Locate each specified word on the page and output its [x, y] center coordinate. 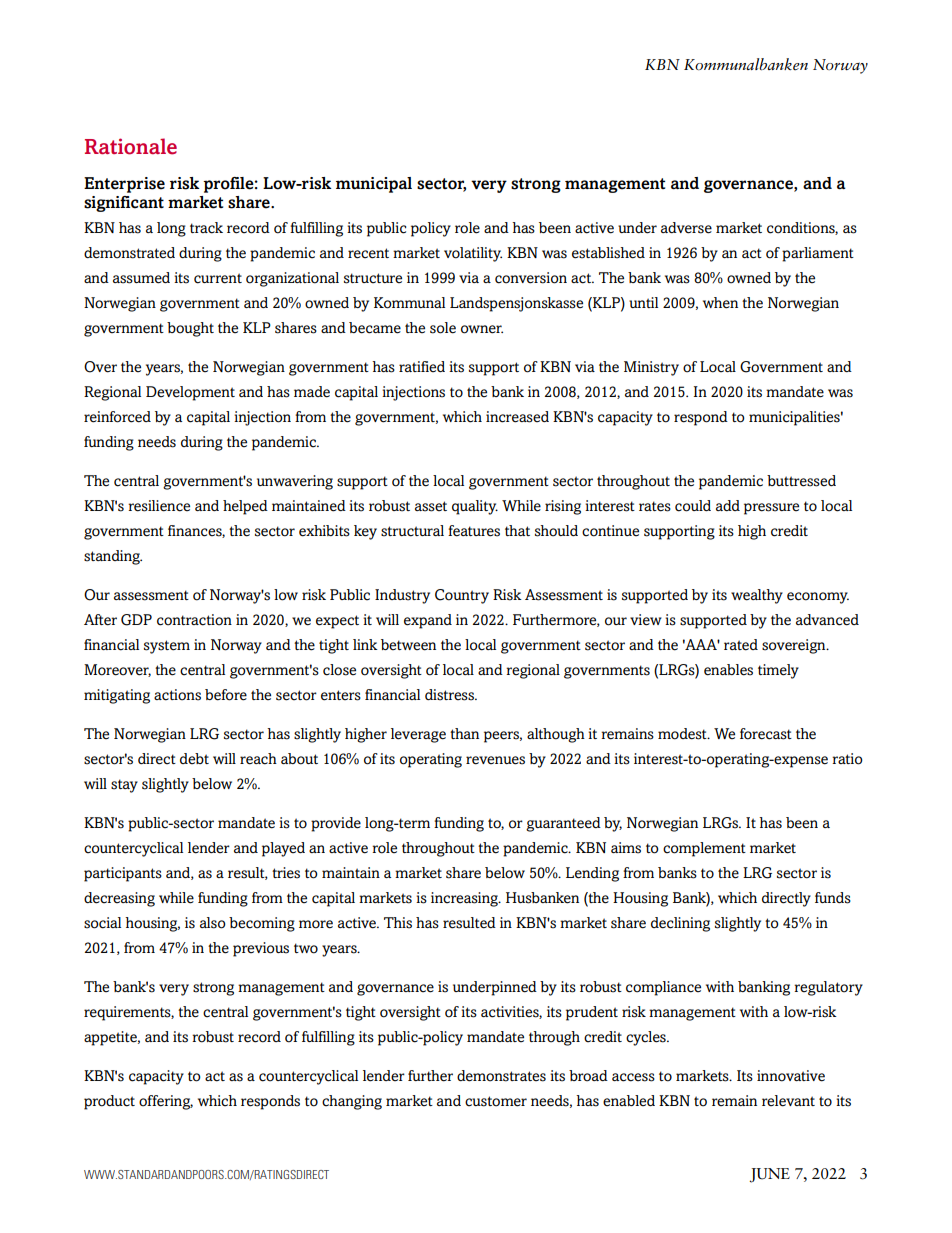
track [206, 228]
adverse [686, 228]
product [109, 1102]
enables [728, 670]
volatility [473, 254]
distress [450, 695]
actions [177, 695]
